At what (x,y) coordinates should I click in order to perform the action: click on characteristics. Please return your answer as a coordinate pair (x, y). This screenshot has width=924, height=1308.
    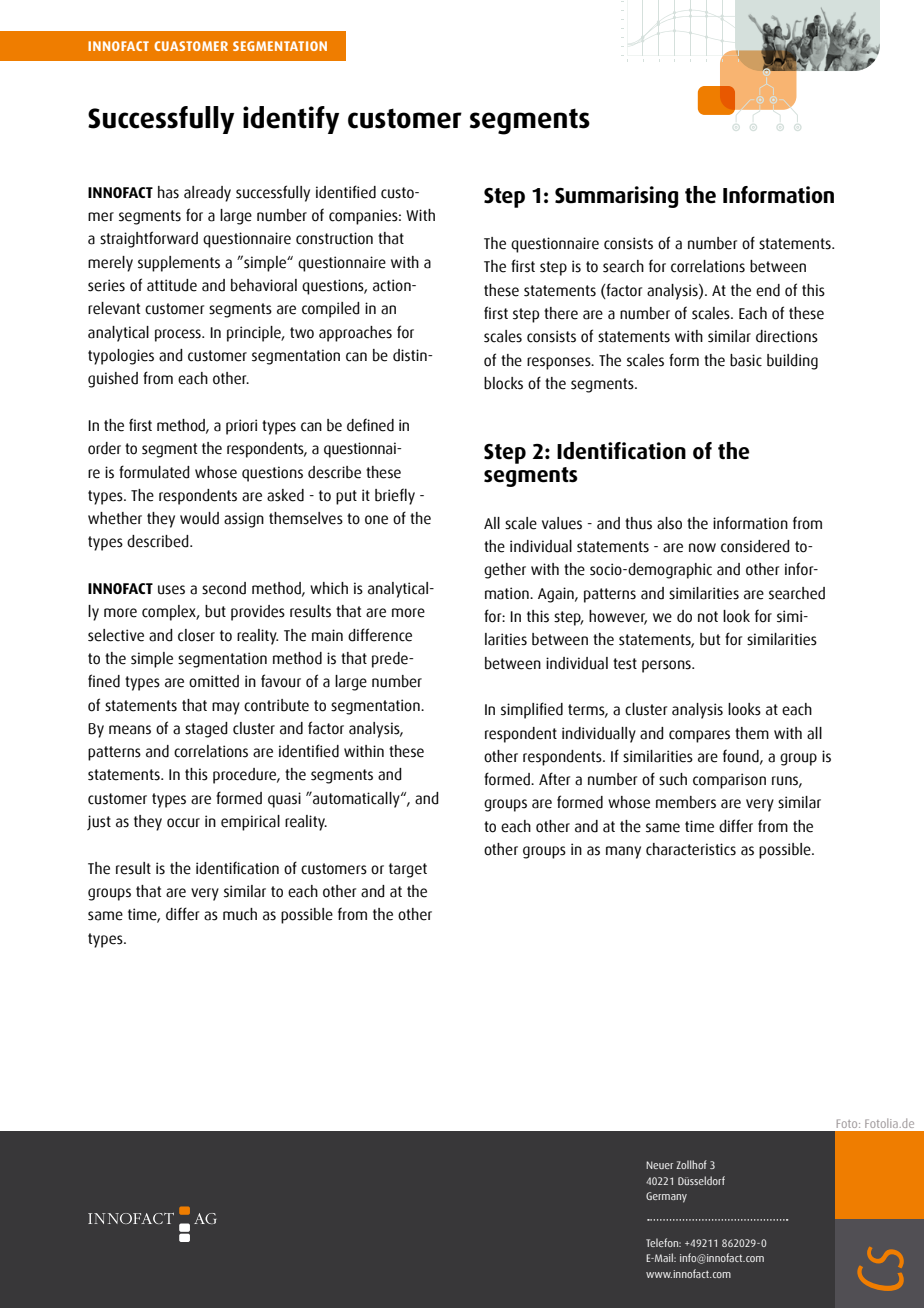
    Looking at the image, I should click on (691, 849).
